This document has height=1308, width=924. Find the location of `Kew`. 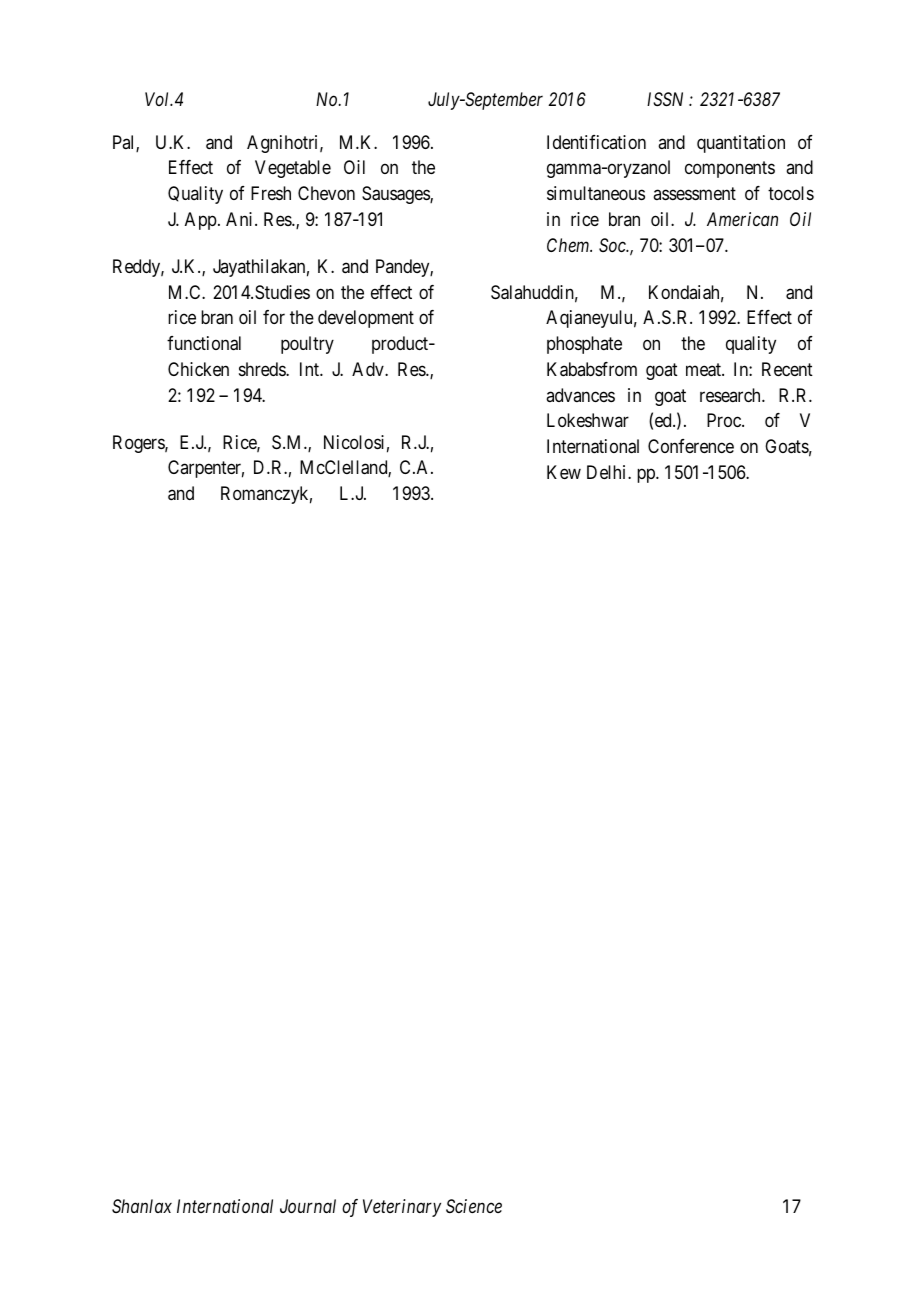

Kew is located at coordinates (564, 472).
